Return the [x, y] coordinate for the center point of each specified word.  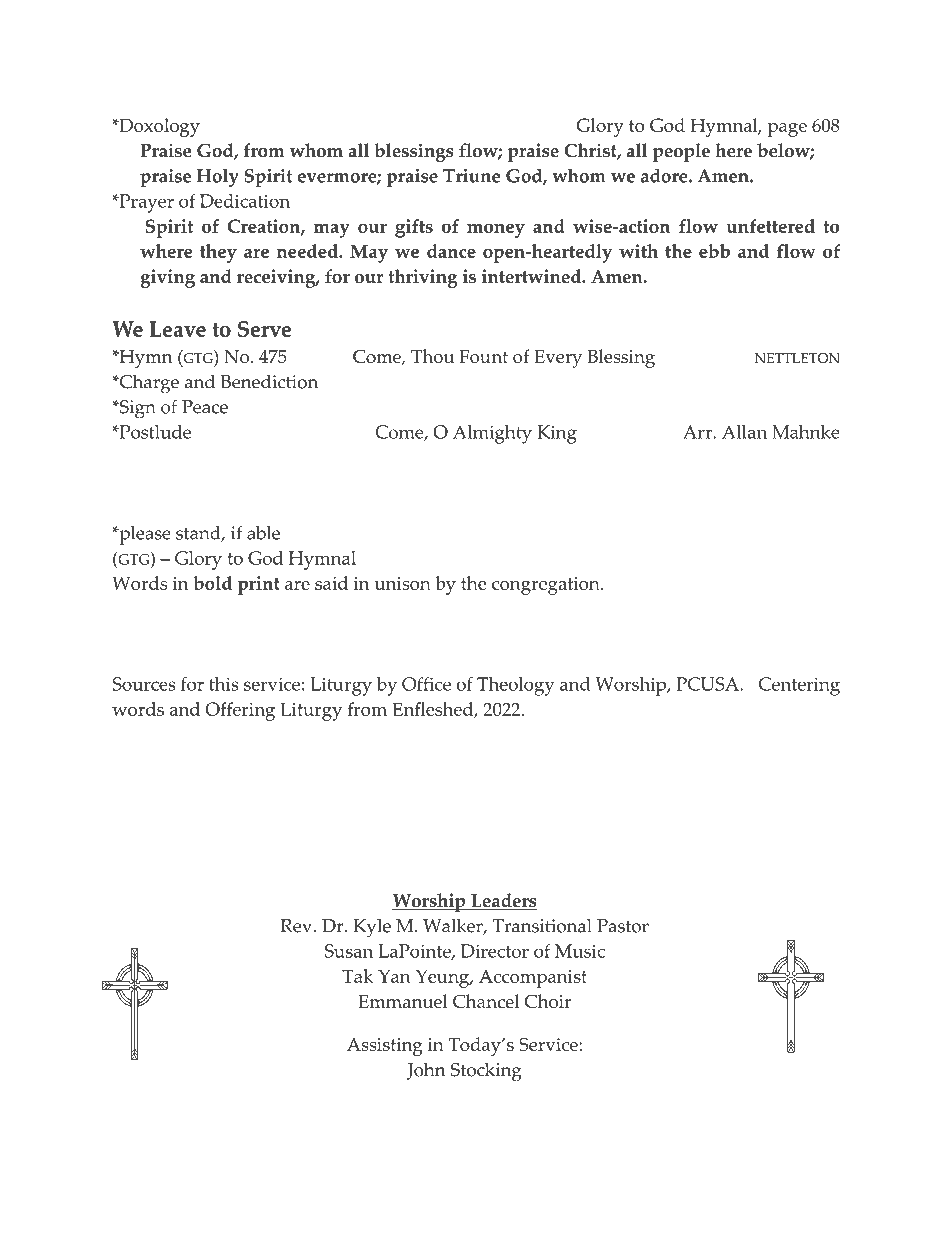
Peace [205, 407]
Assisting [384, 1047]
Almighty [492, 434]
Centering [799, 686]
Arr [698, 432]
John [426, 1071]
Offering [240, 711]
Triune [471, 176]
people [681, 152]
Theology [516, 686]
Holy [218, 178]
